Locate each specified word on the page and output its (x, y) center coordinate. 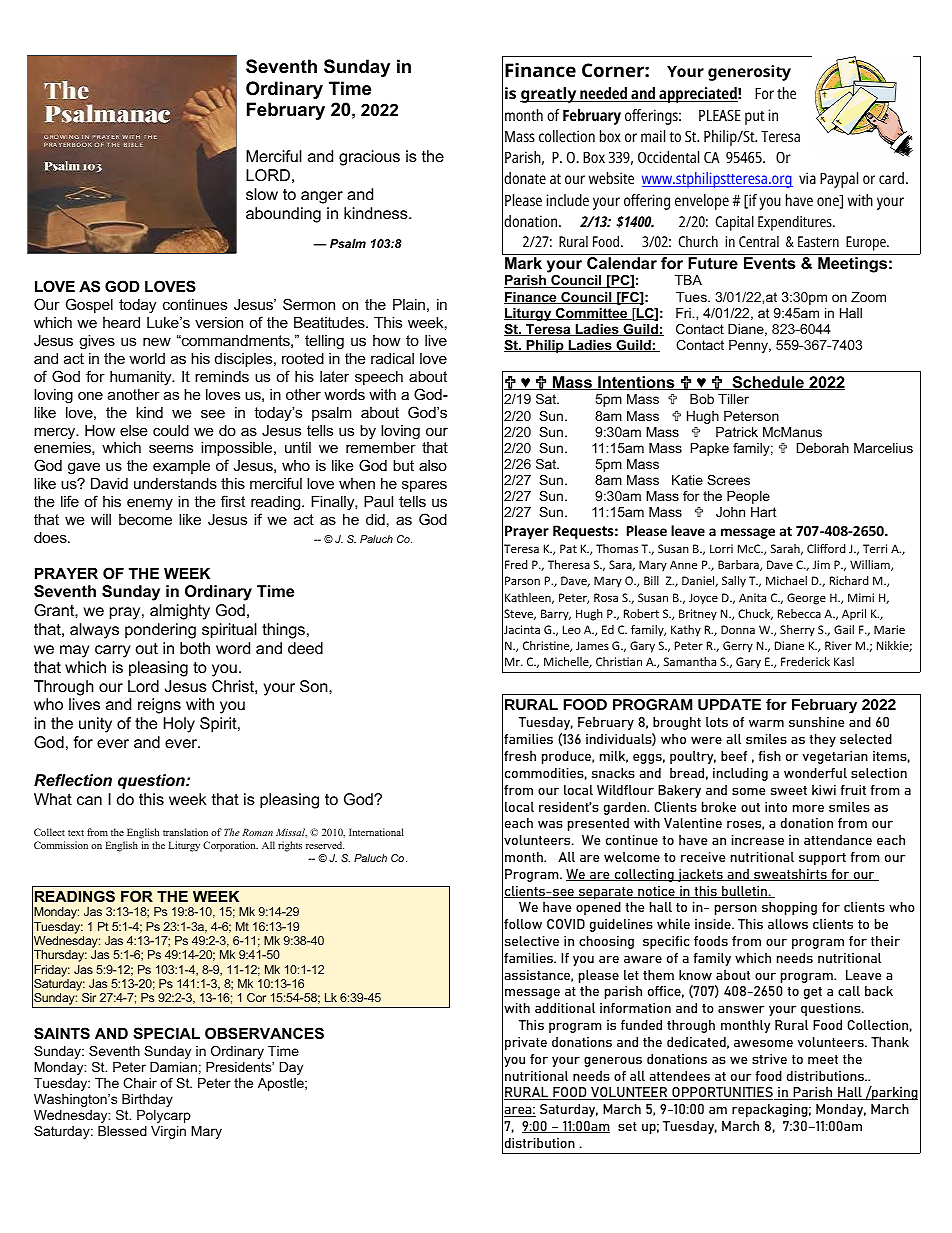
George (806, 599)
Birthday (147, 1100)
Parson (522, 580)
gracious (369, 158)
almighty (180, 612)
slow (262, 194)
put (755, 118)
